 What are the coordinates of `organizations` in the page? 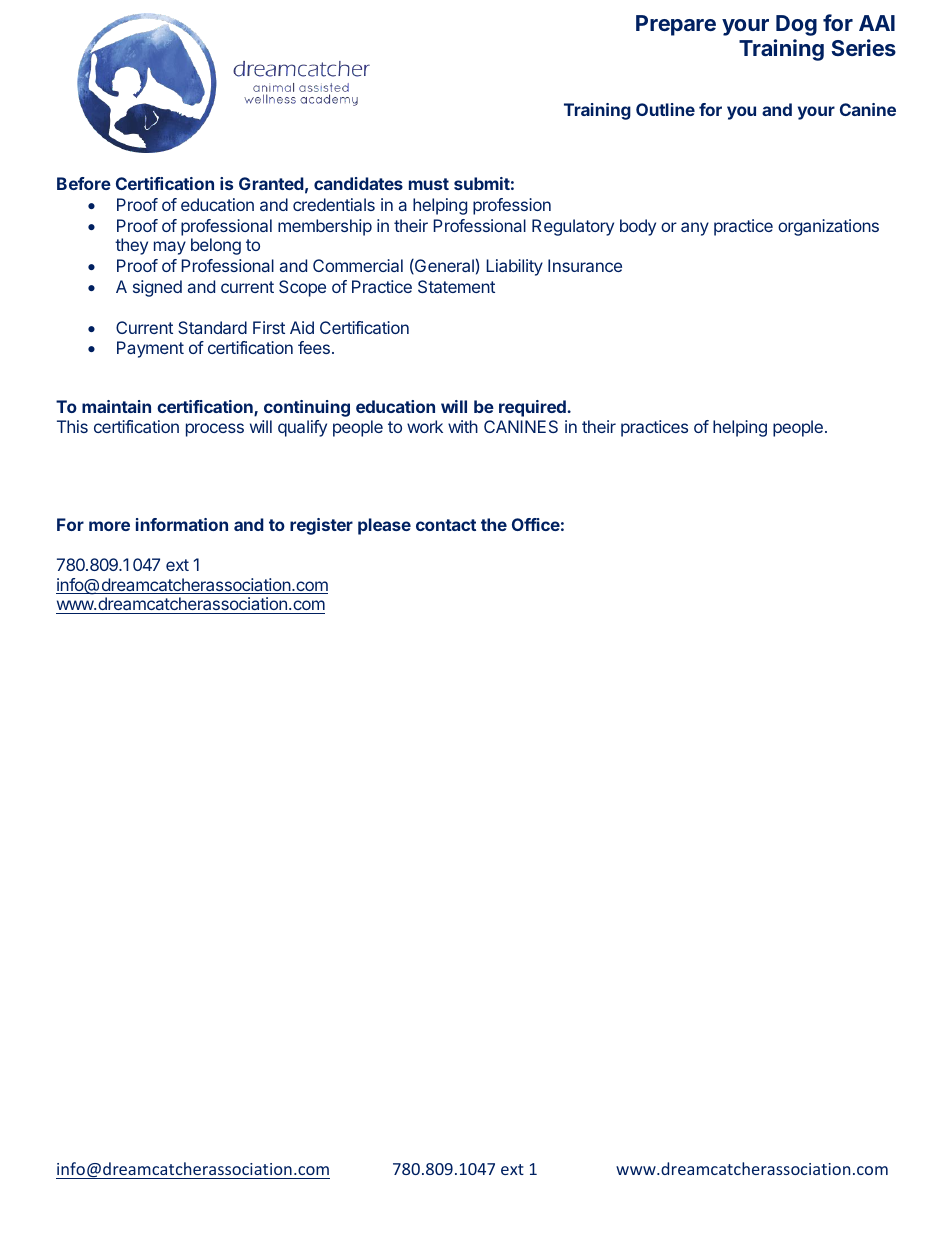 It's located at (828, 227).
